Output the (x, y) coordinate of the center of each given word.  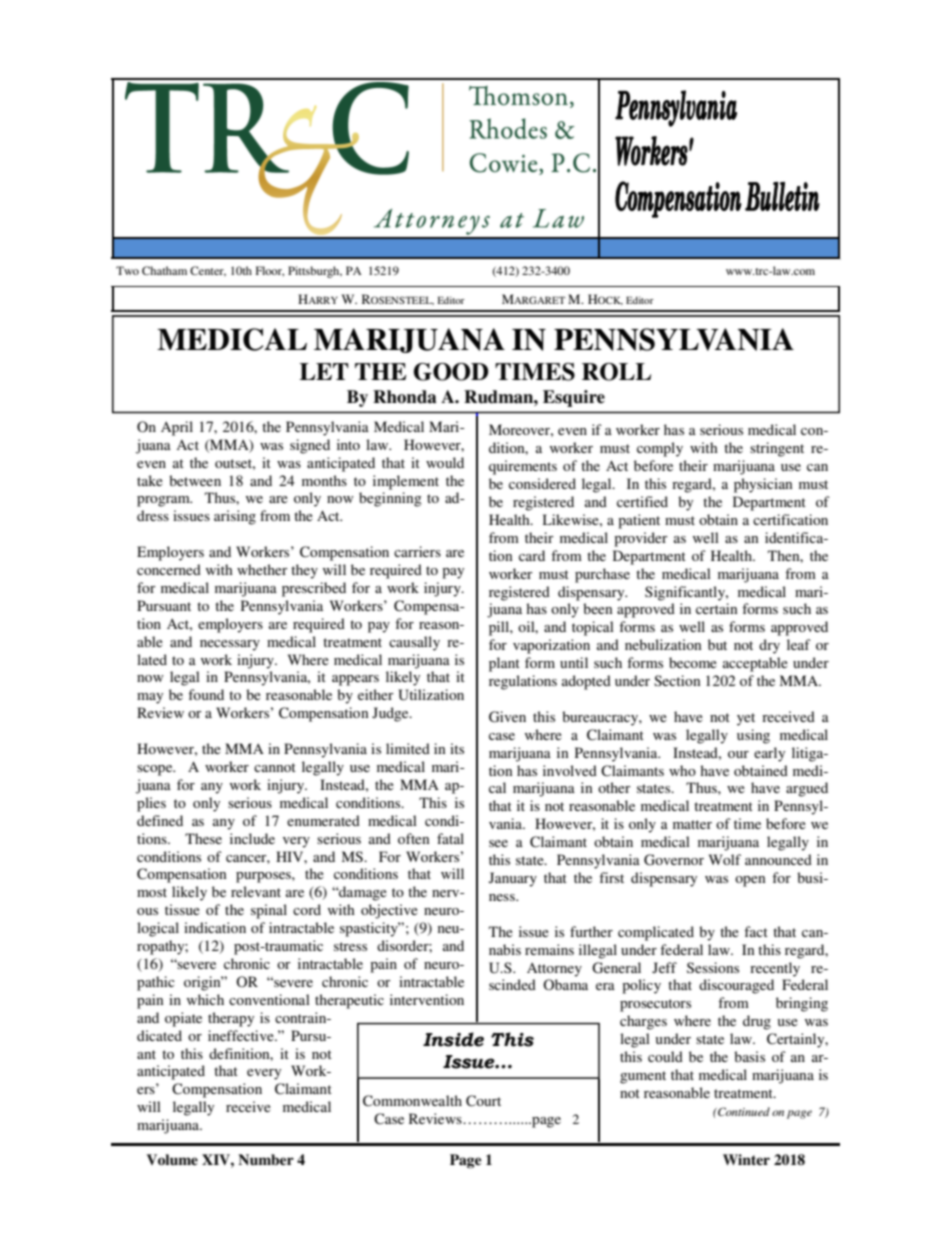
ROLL (616, 372)
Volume (172, 1159)
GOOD (451, 372)
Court (483, 1101)
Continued (743, 1111)
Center (208, 271)
